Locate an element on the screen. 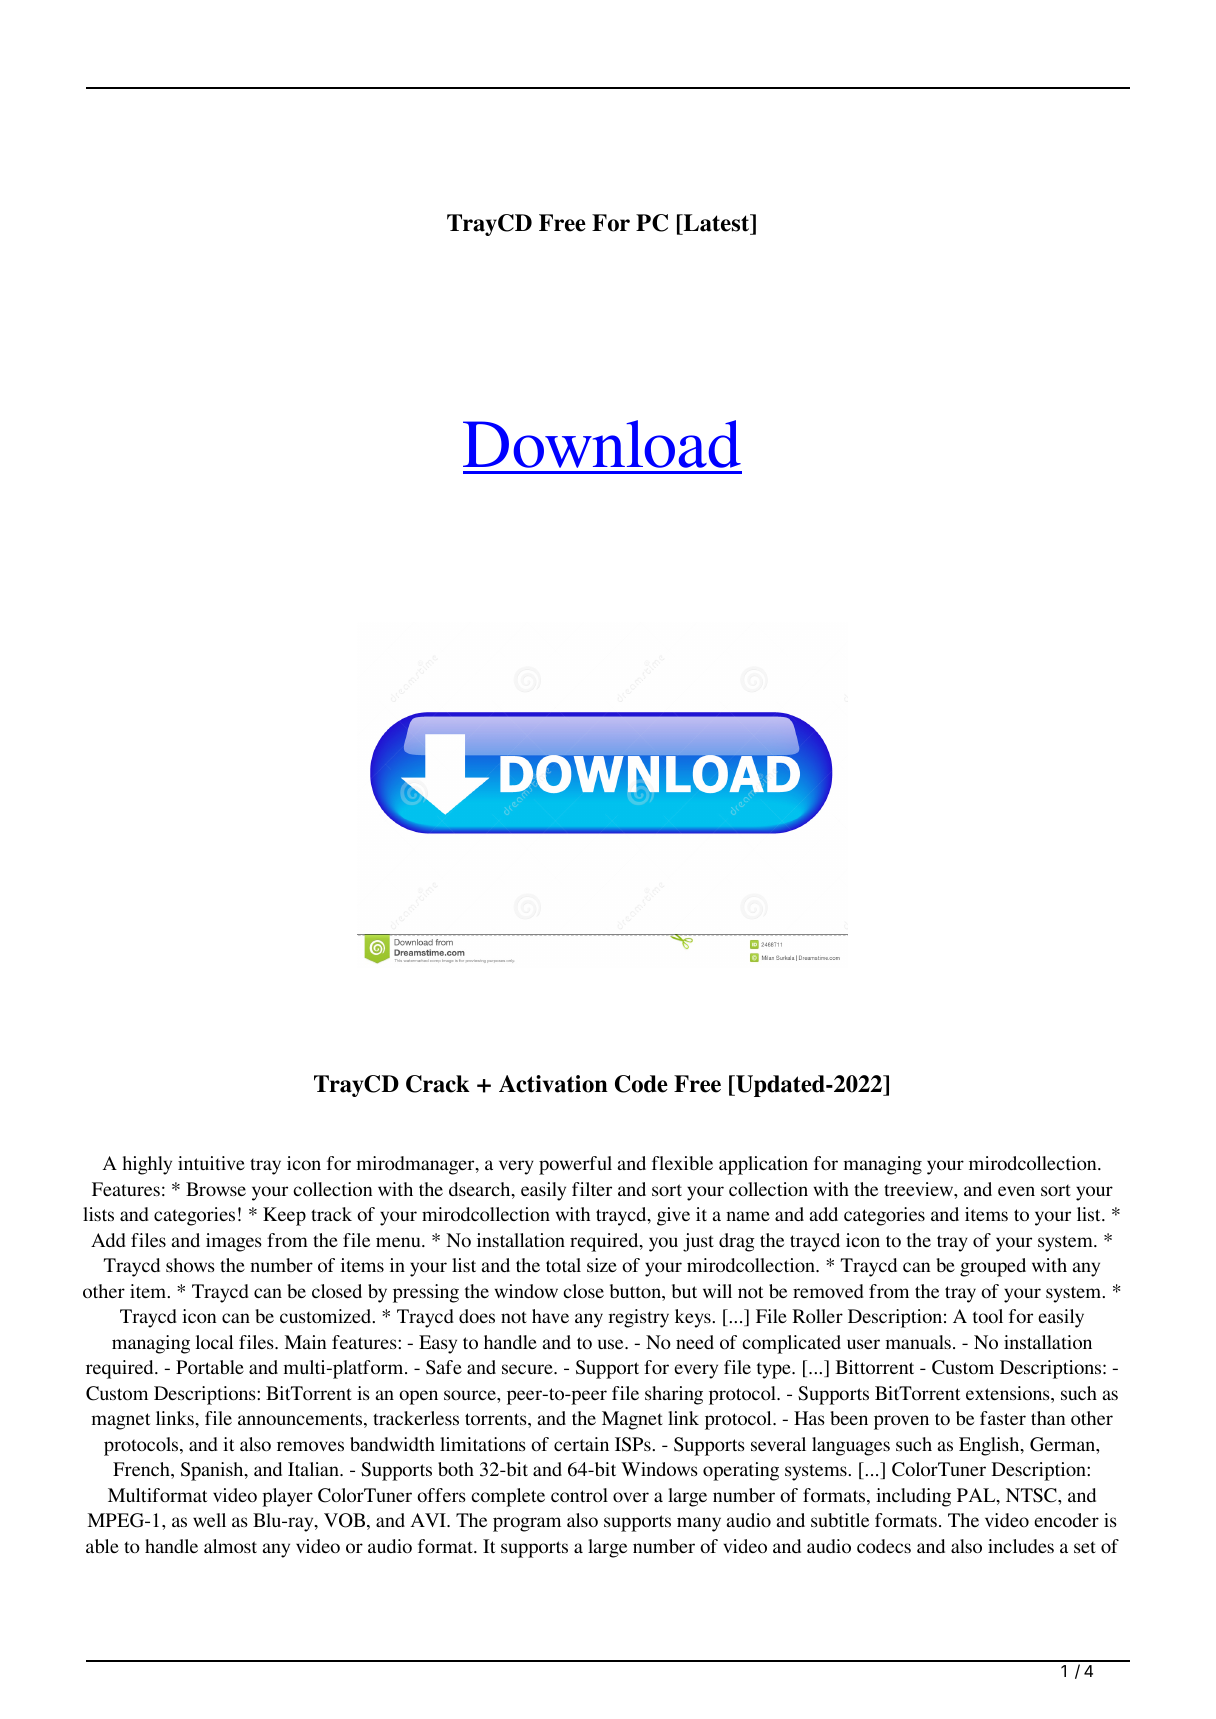  Latest is located at coordinates (716, 223).
